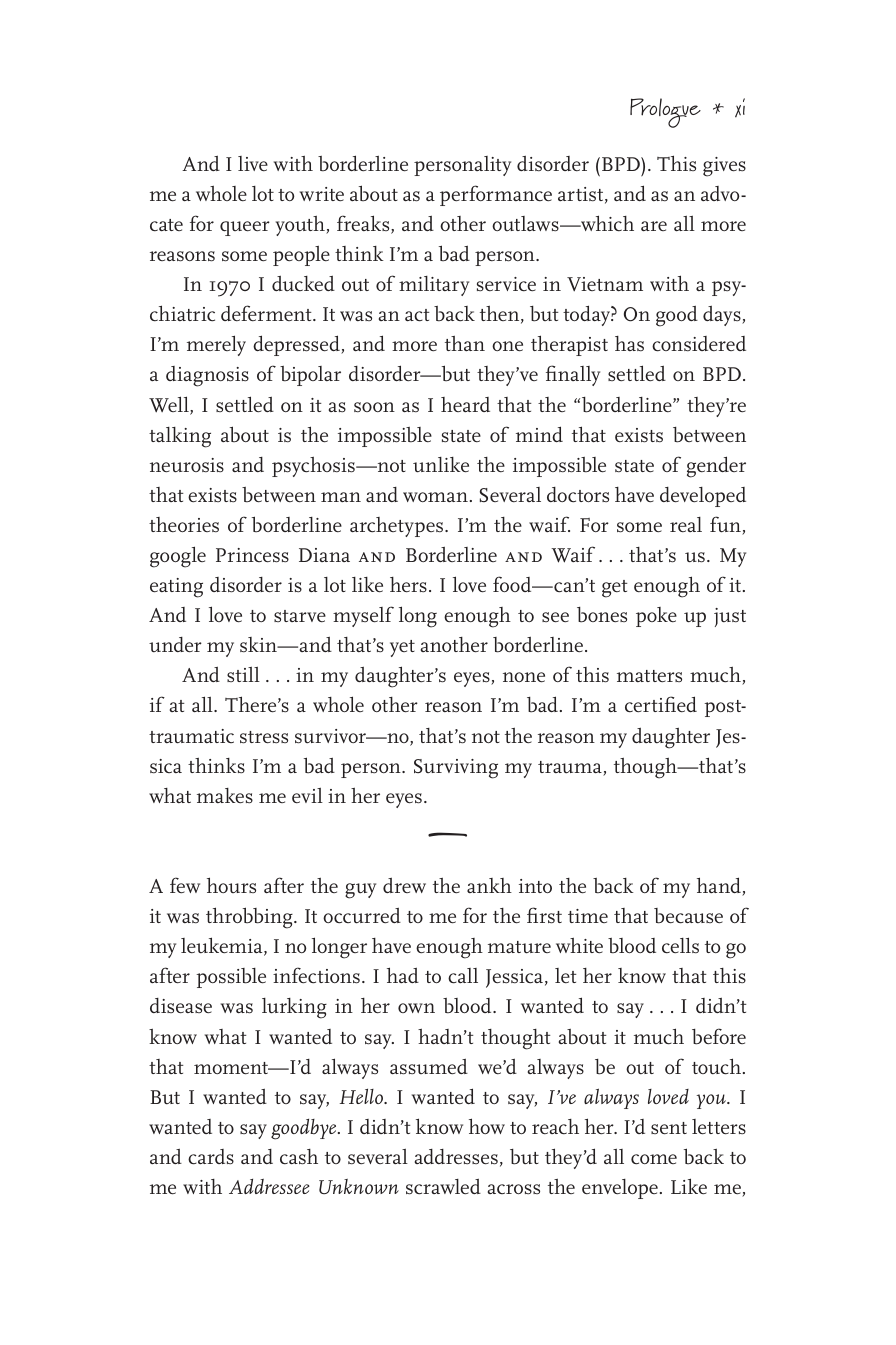 This image has width=896, height=1345. What do you see at coordinates (253, 163) in the image?
I see `live` at bounding box center [253, 163].
